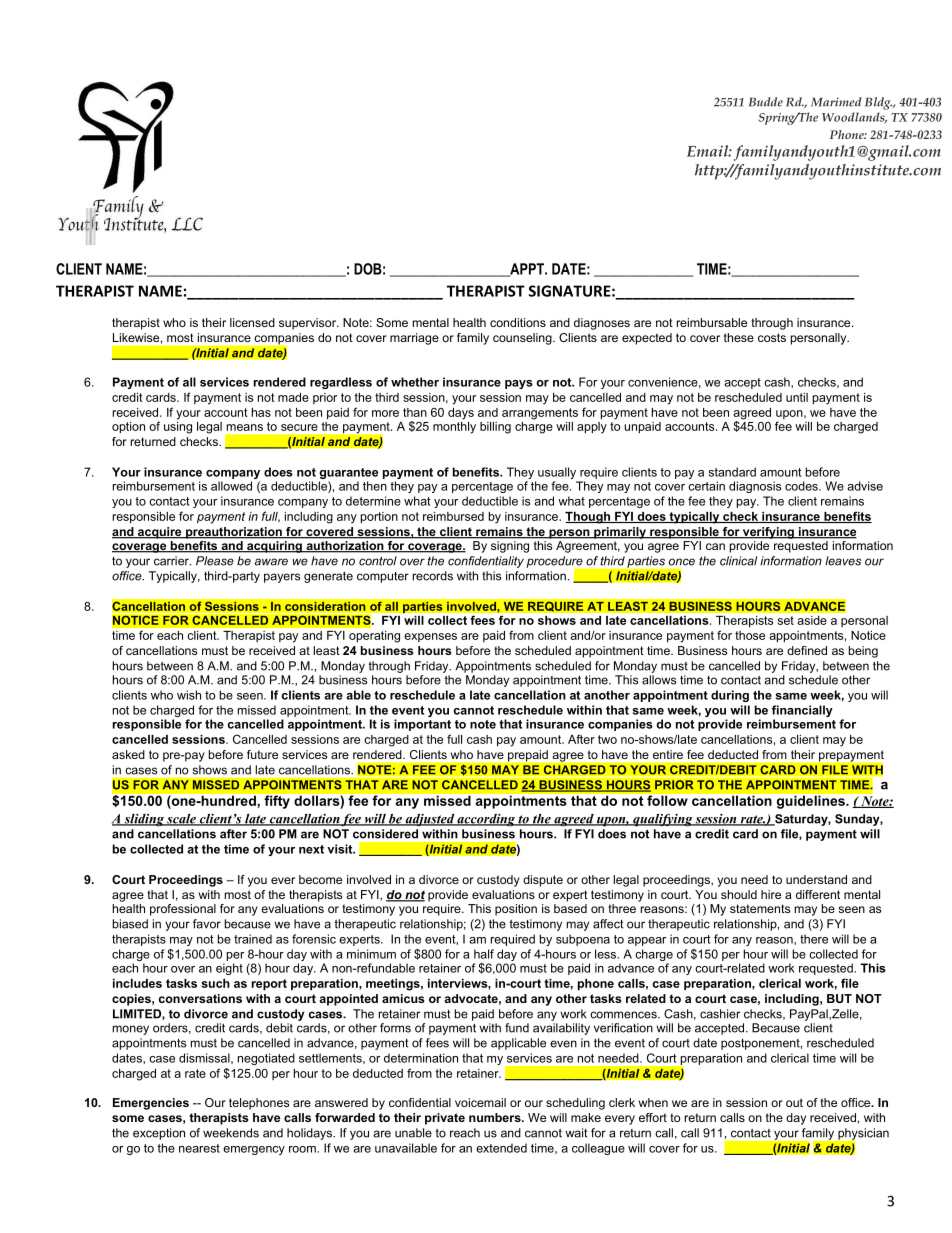  What do you see at coordinates (518, 322) in the page?
I see `conditions` at bounding box center [518, 322].
